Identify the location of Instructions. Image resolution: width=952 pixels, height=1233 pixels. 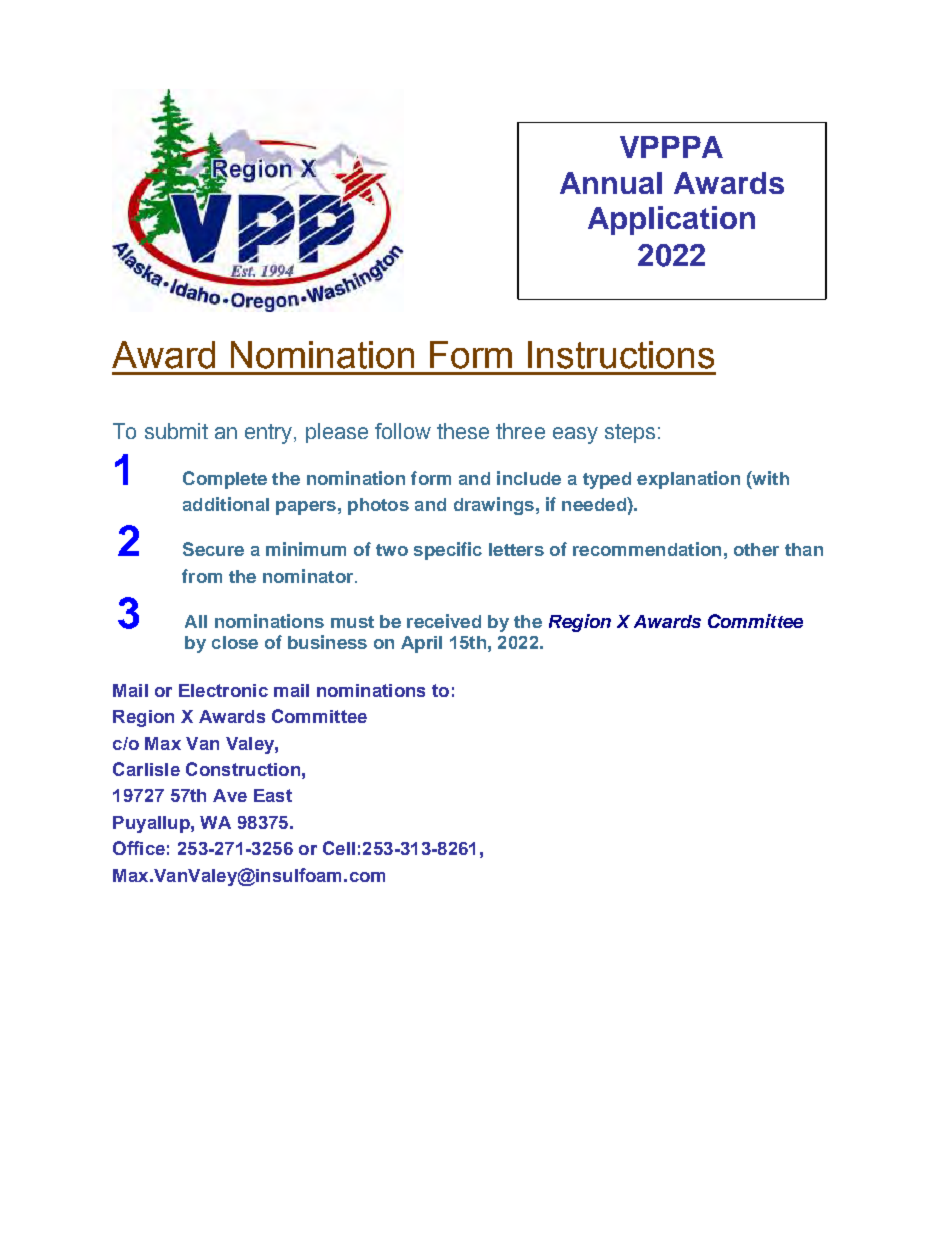
(621, 355).
